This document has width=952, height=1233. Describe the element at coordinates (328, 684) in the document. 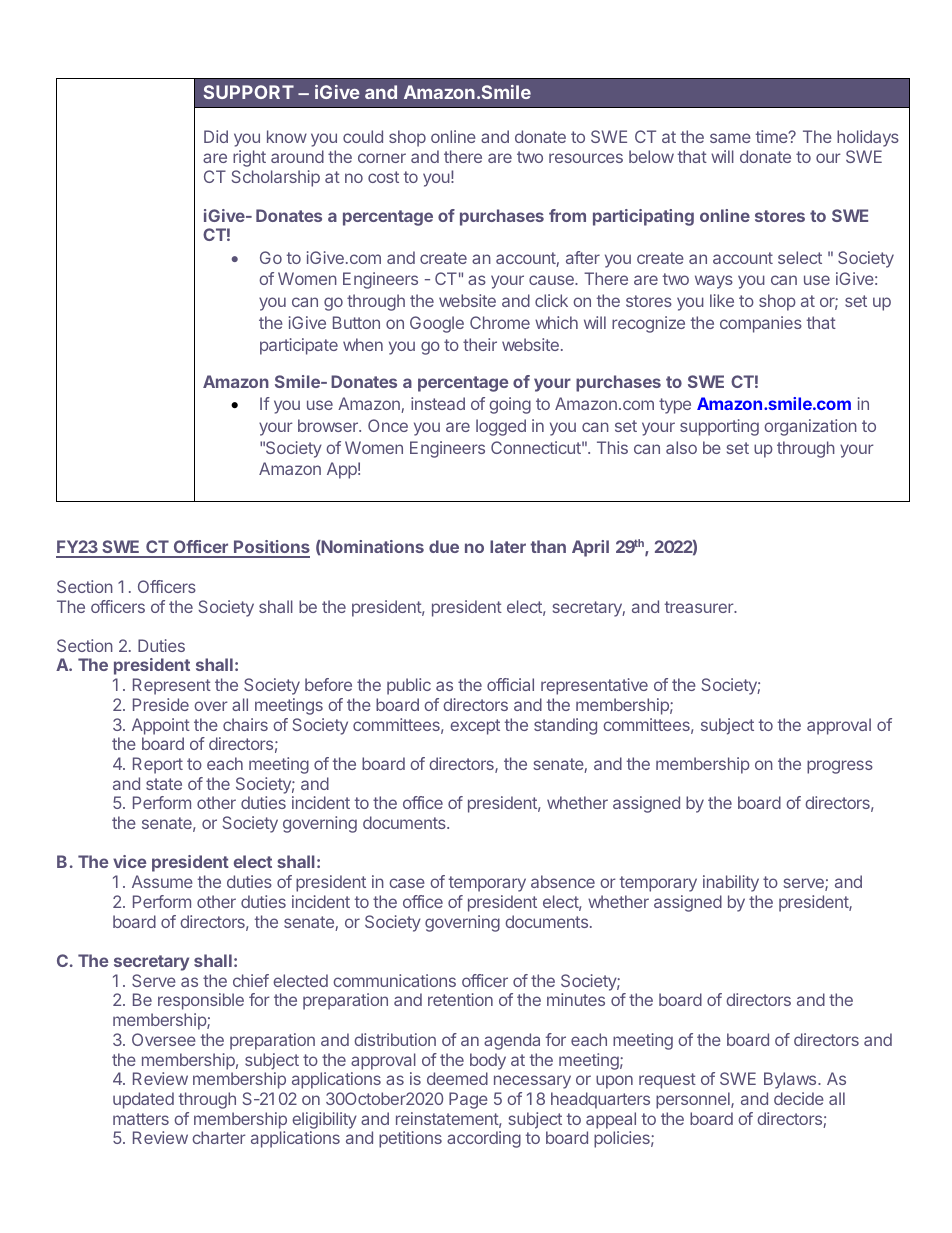

I see `before` at that location.
